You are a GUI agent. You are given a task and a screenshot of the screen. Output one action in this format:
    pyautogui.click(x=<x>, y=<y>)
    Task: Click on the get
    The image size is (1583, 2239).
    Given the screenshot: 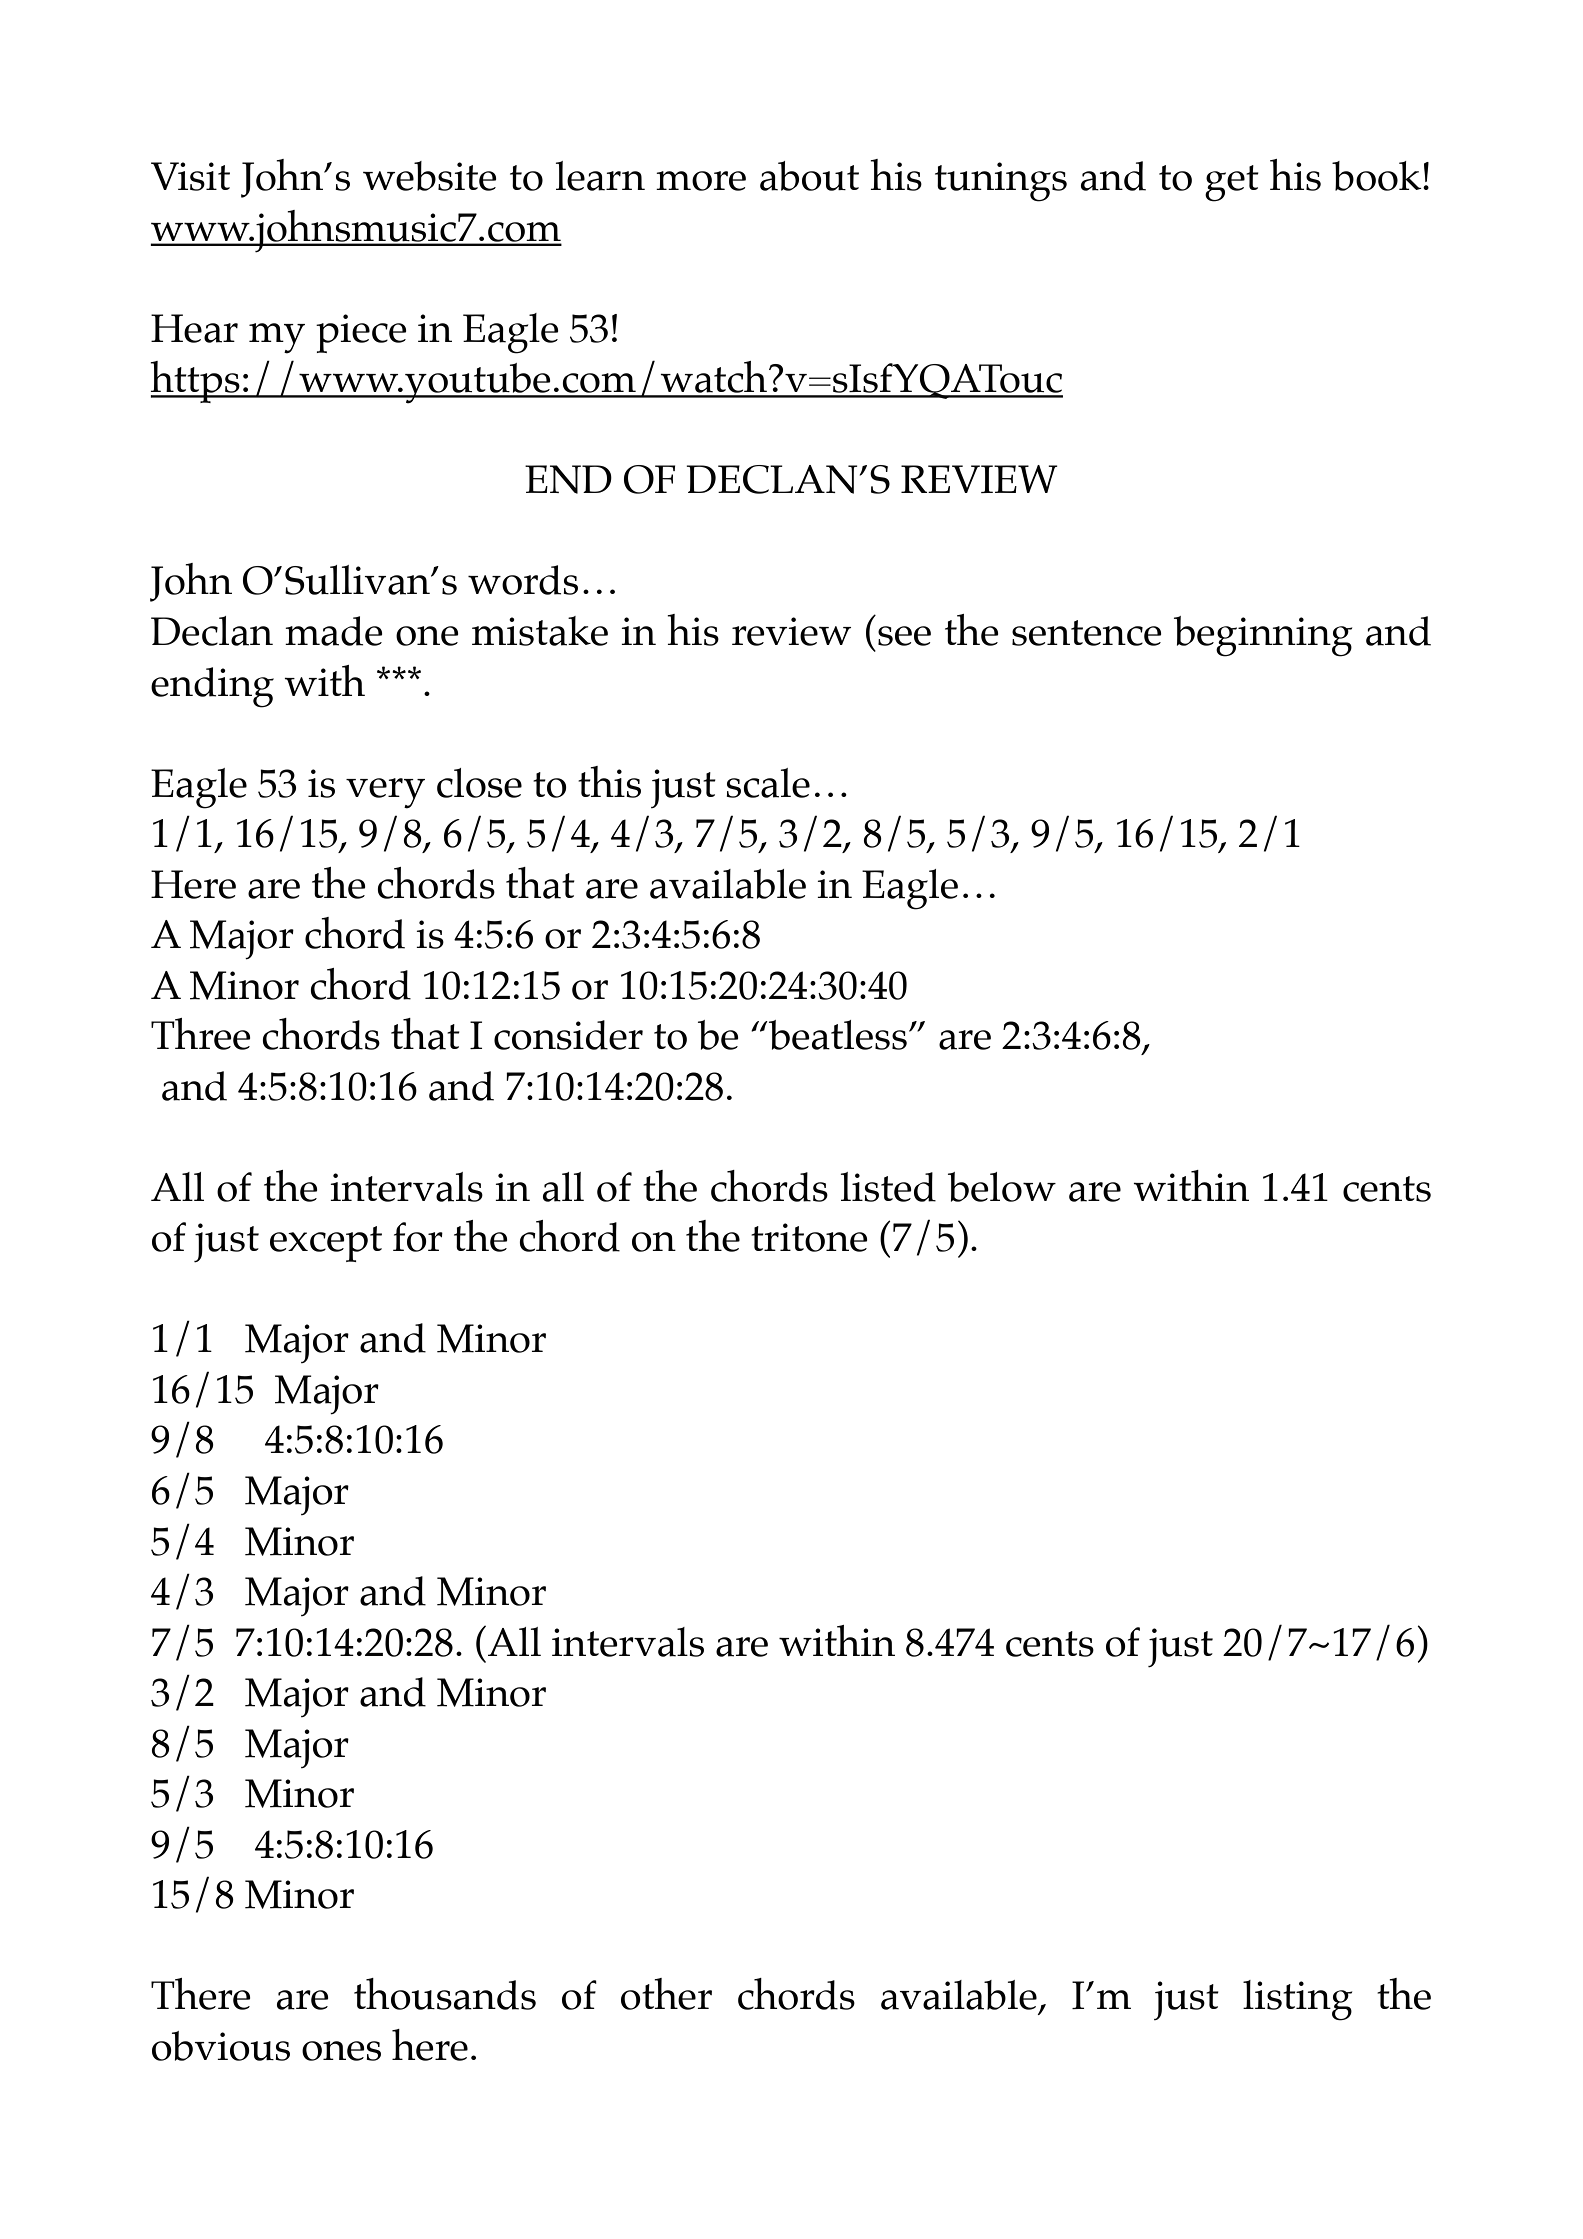 What is the action you would take?
    pyautogui.click(x=1232, y=183)
